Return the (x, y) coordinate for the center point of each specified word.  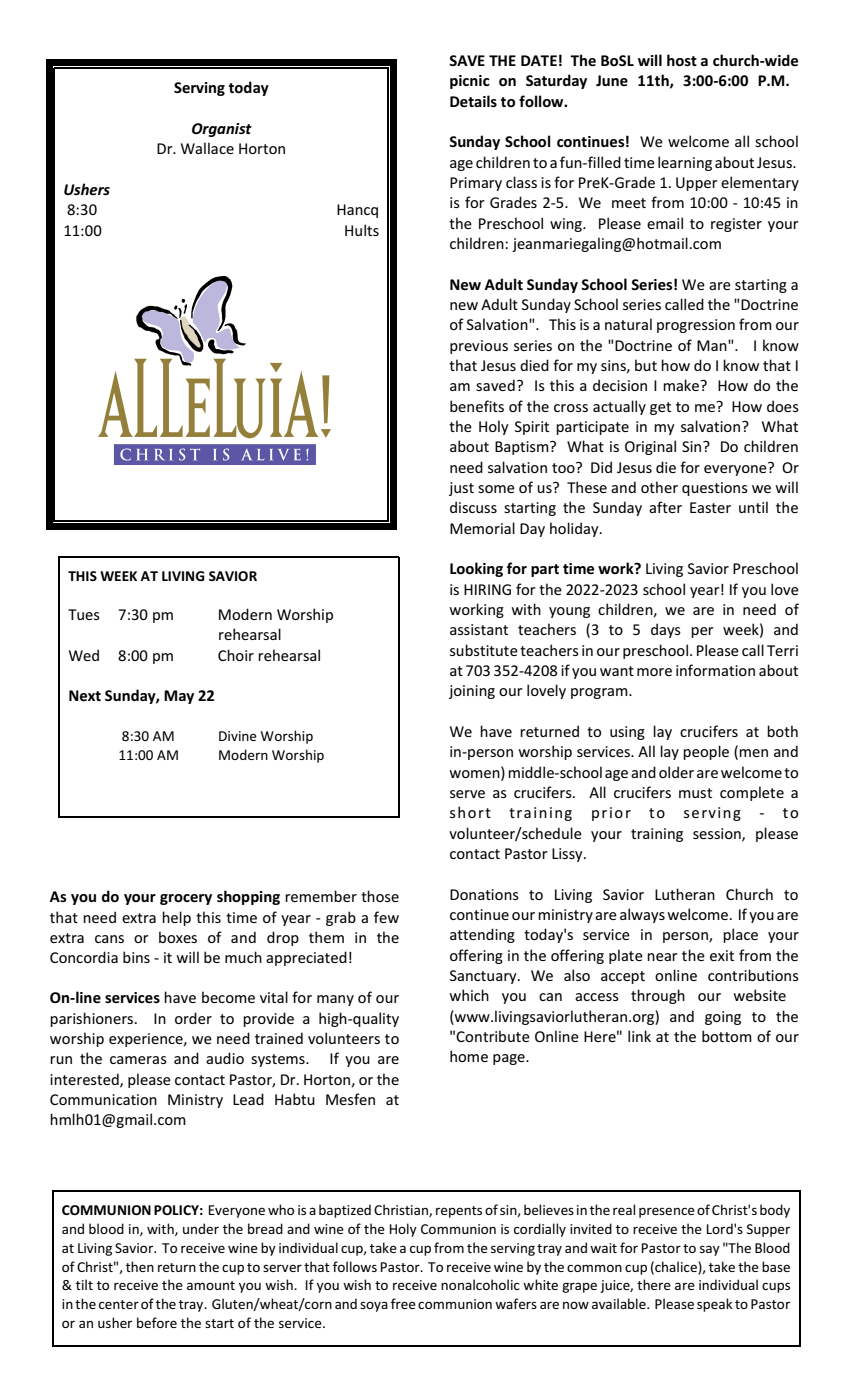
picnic (470, 82)
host (682, 60)
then (140, 1266)
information (715, 670)
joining (472, 692)
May (179, 697)
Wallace (207, 148)
